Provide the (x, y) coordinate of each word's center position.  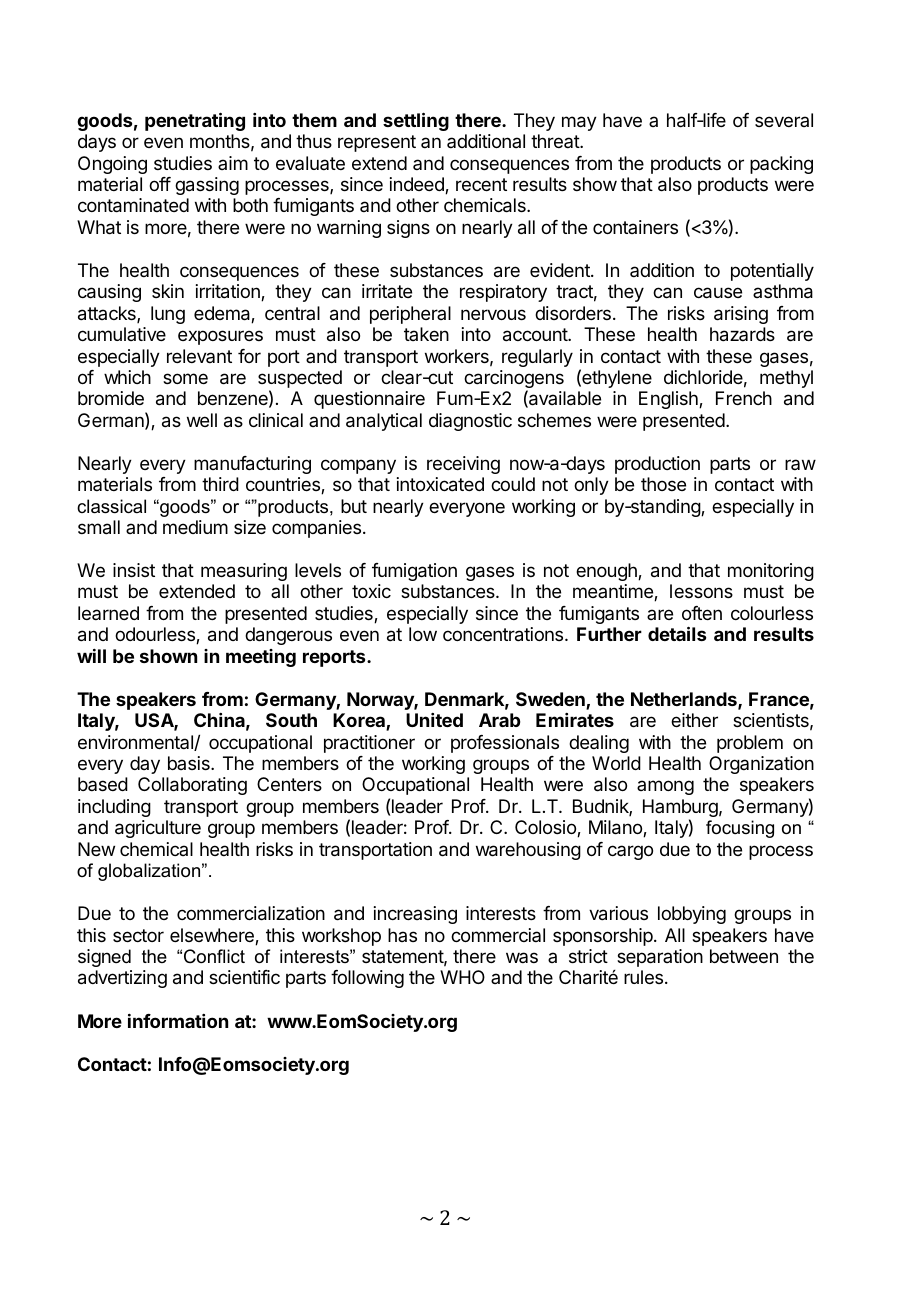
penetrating (195, 121)
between (744, 956)
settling (416, 121)
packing (781, 165)
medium (195, 527)
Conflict (214, 956)
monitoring (771, 572)
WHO (462, 977)
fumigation (414, 572)
